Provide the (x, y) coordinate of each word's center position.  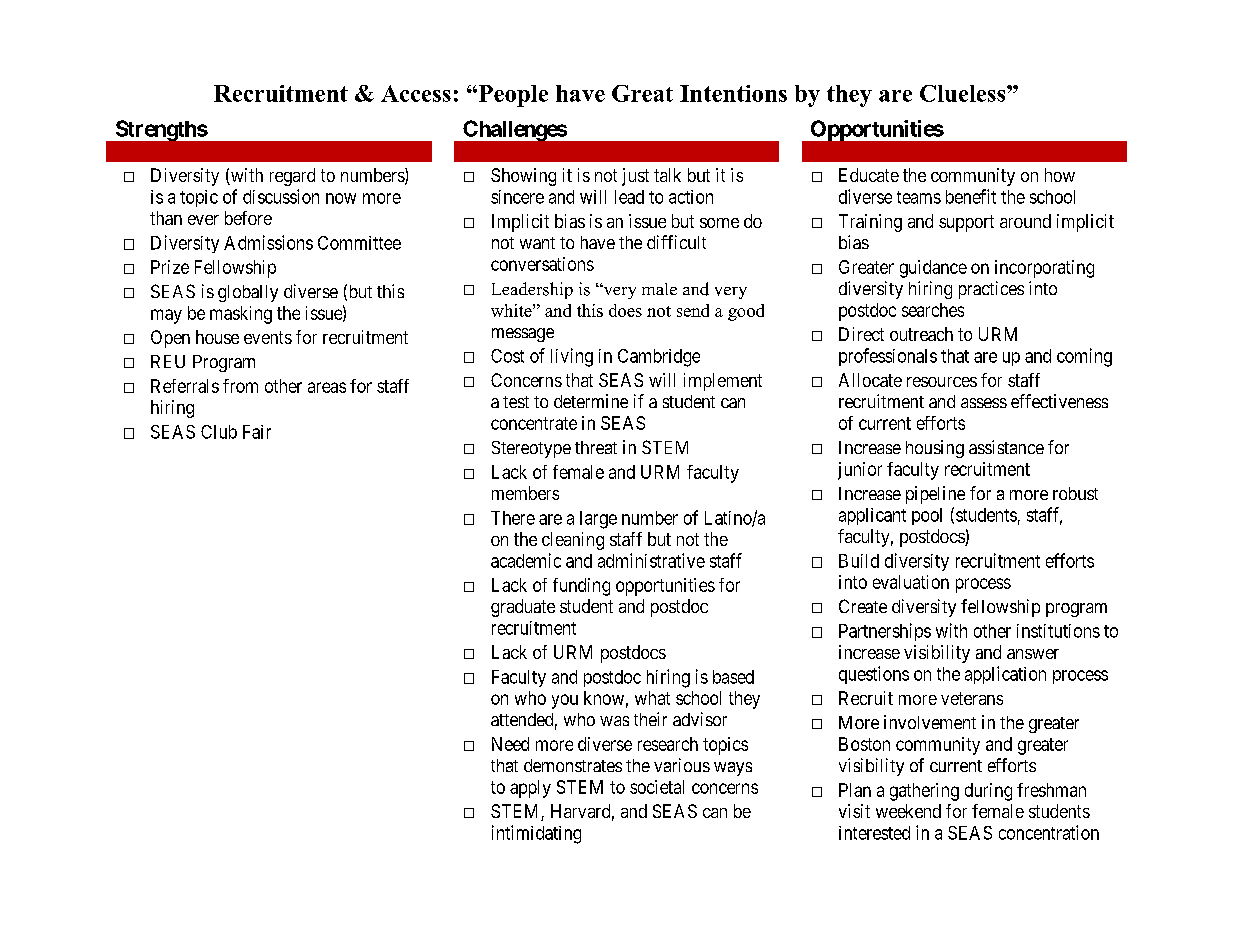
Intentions (733, 93)
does (625, 310)
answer (1033, 654)
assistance (1006, 447)
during (988, 792)
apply (530, 789)
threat (596, 447)
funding (581, 587)
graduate (523, 608)
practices (991, 290)
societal (657, 787)
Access (416, 93)
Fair (257, 432)
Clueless (964, 93)
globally (248, 293)
